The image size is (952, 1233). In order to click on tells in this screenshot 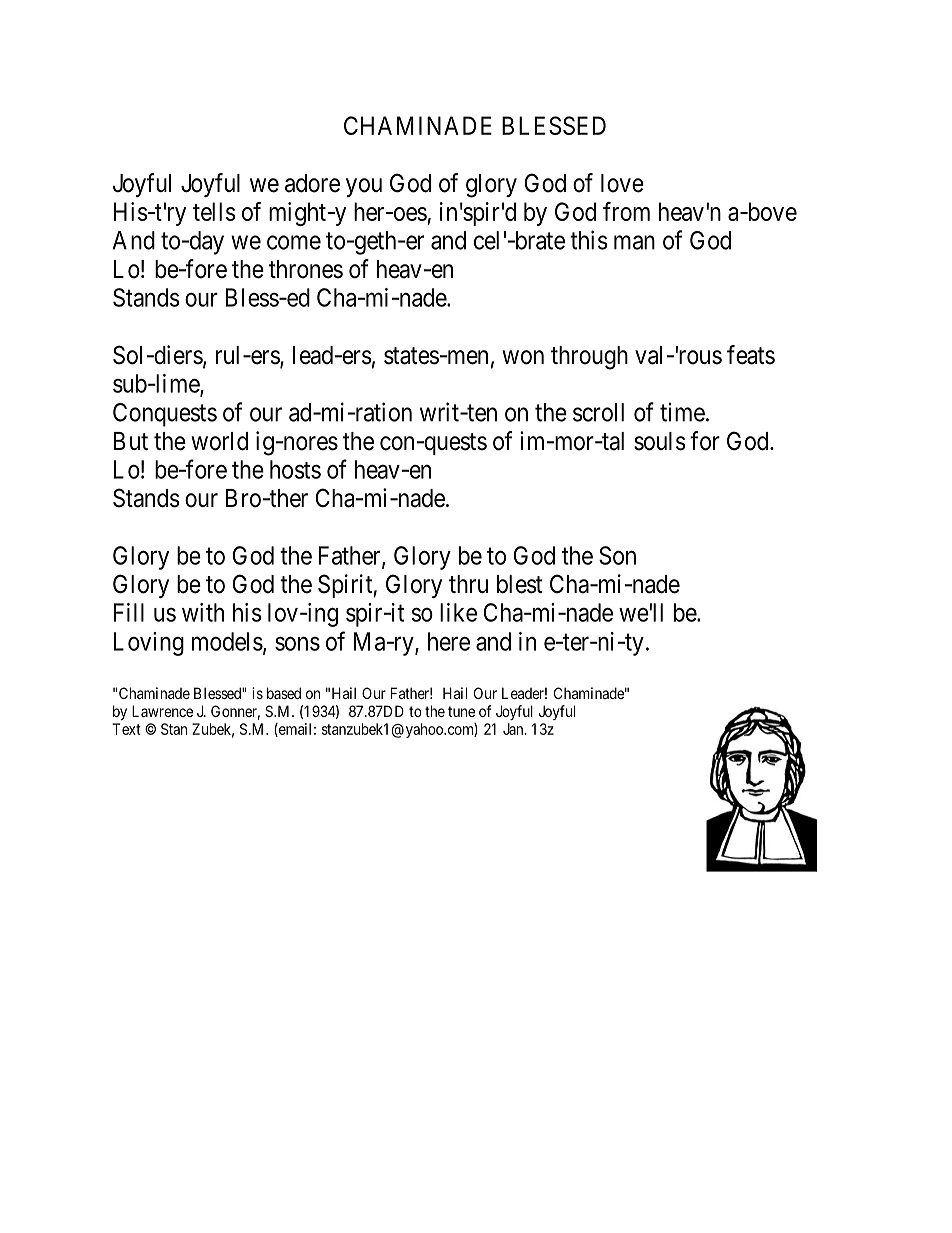, I will do `click(214, 211)`.
